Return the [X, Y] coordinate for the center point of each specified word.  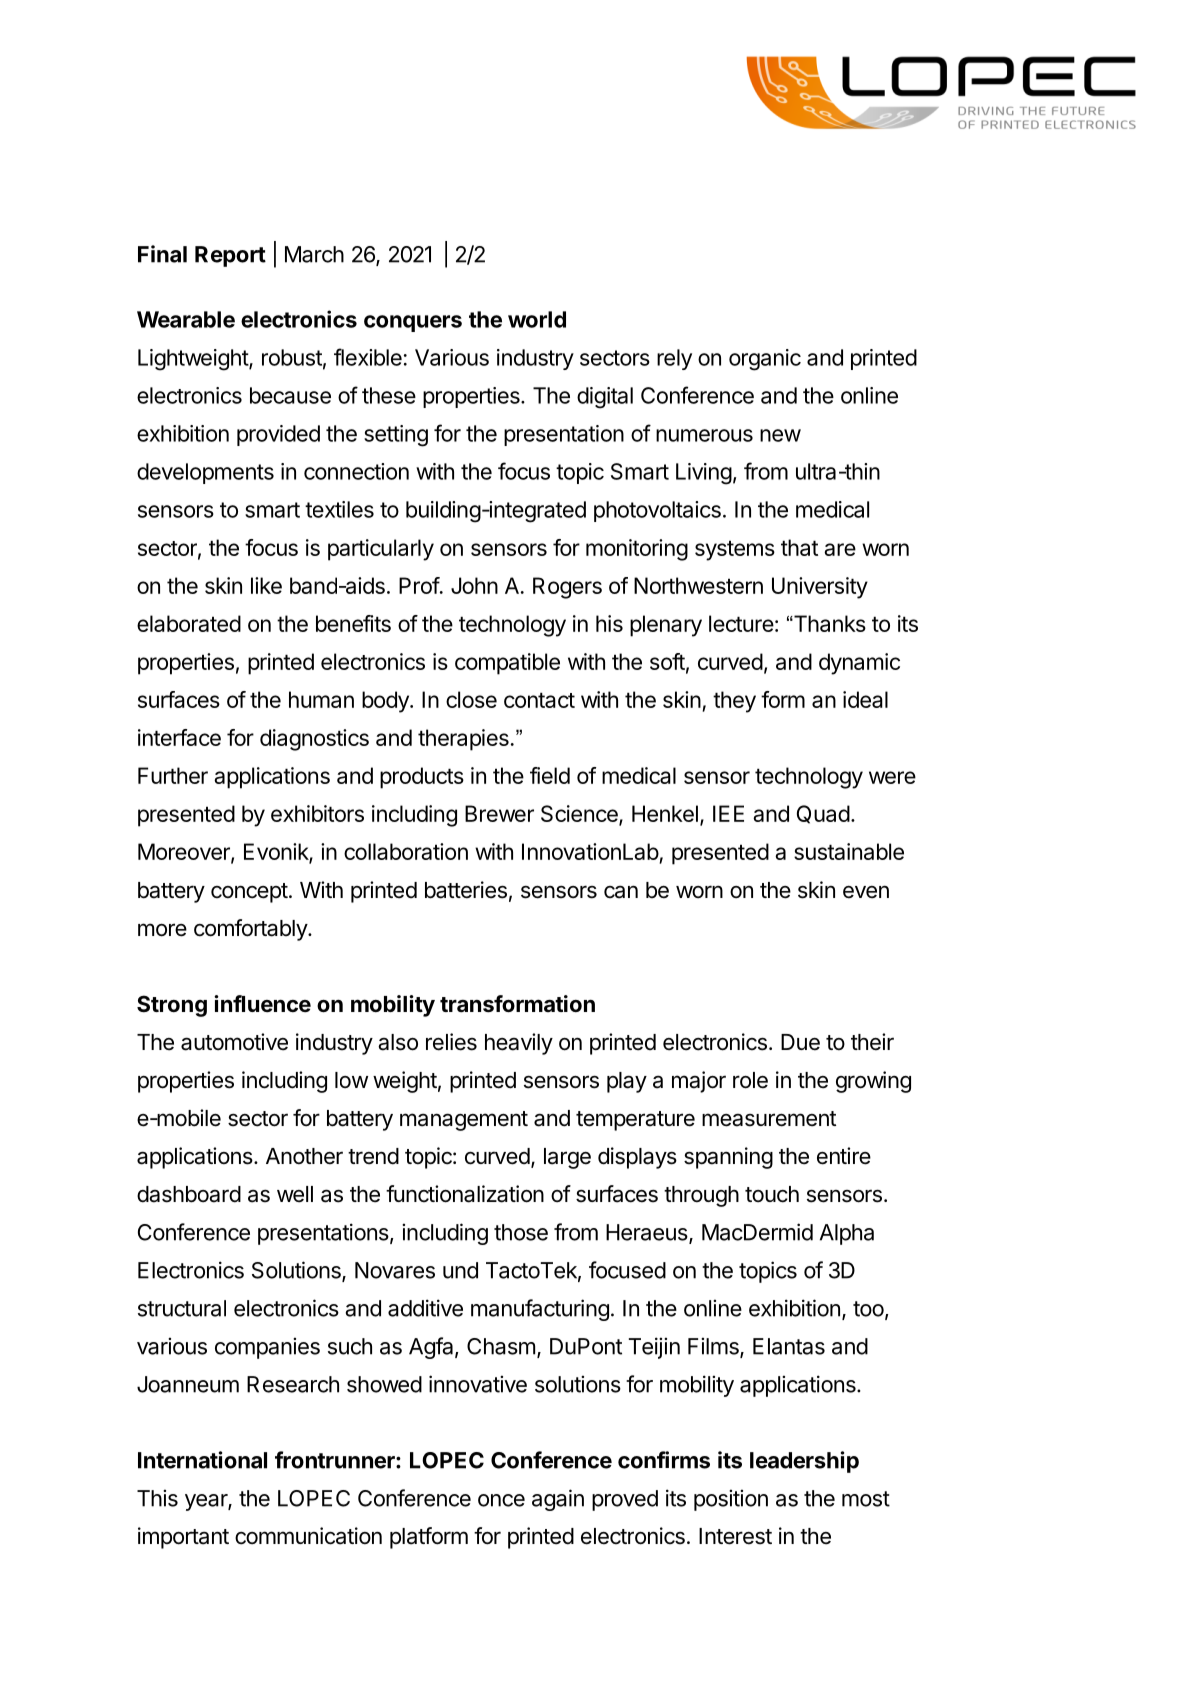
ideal [865, 699]
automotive [234, 1042]
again [558, 1500]
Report [230, 256]
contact [539, 700]
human [321, 699]
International [202, 1460]
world [537, 319]
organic [765, 360]
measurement [769, 1119]
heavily [519, 1044]
